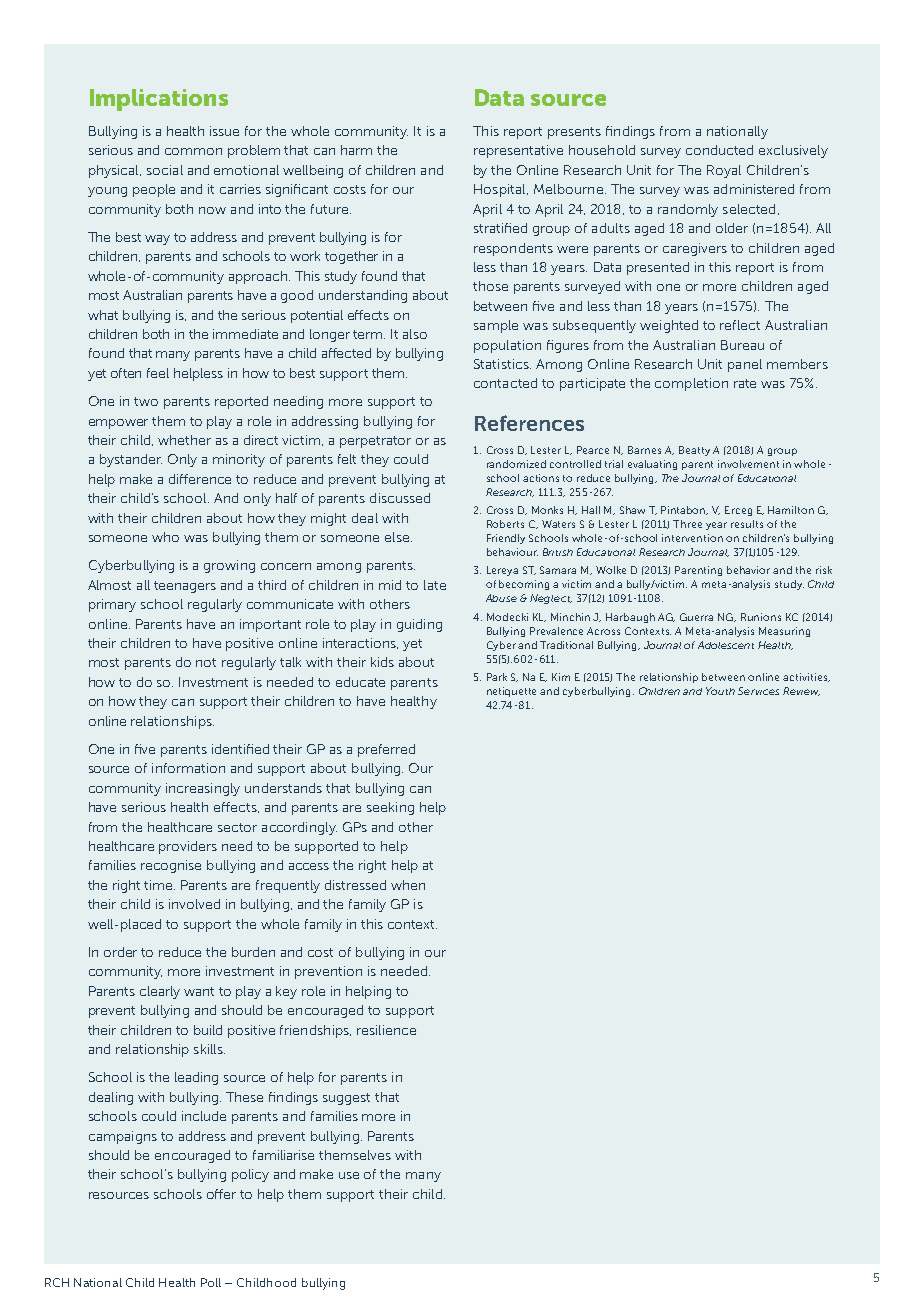  Describe the element at coordinates (758, 691) in the screenshot. I see `Services` at that location.
